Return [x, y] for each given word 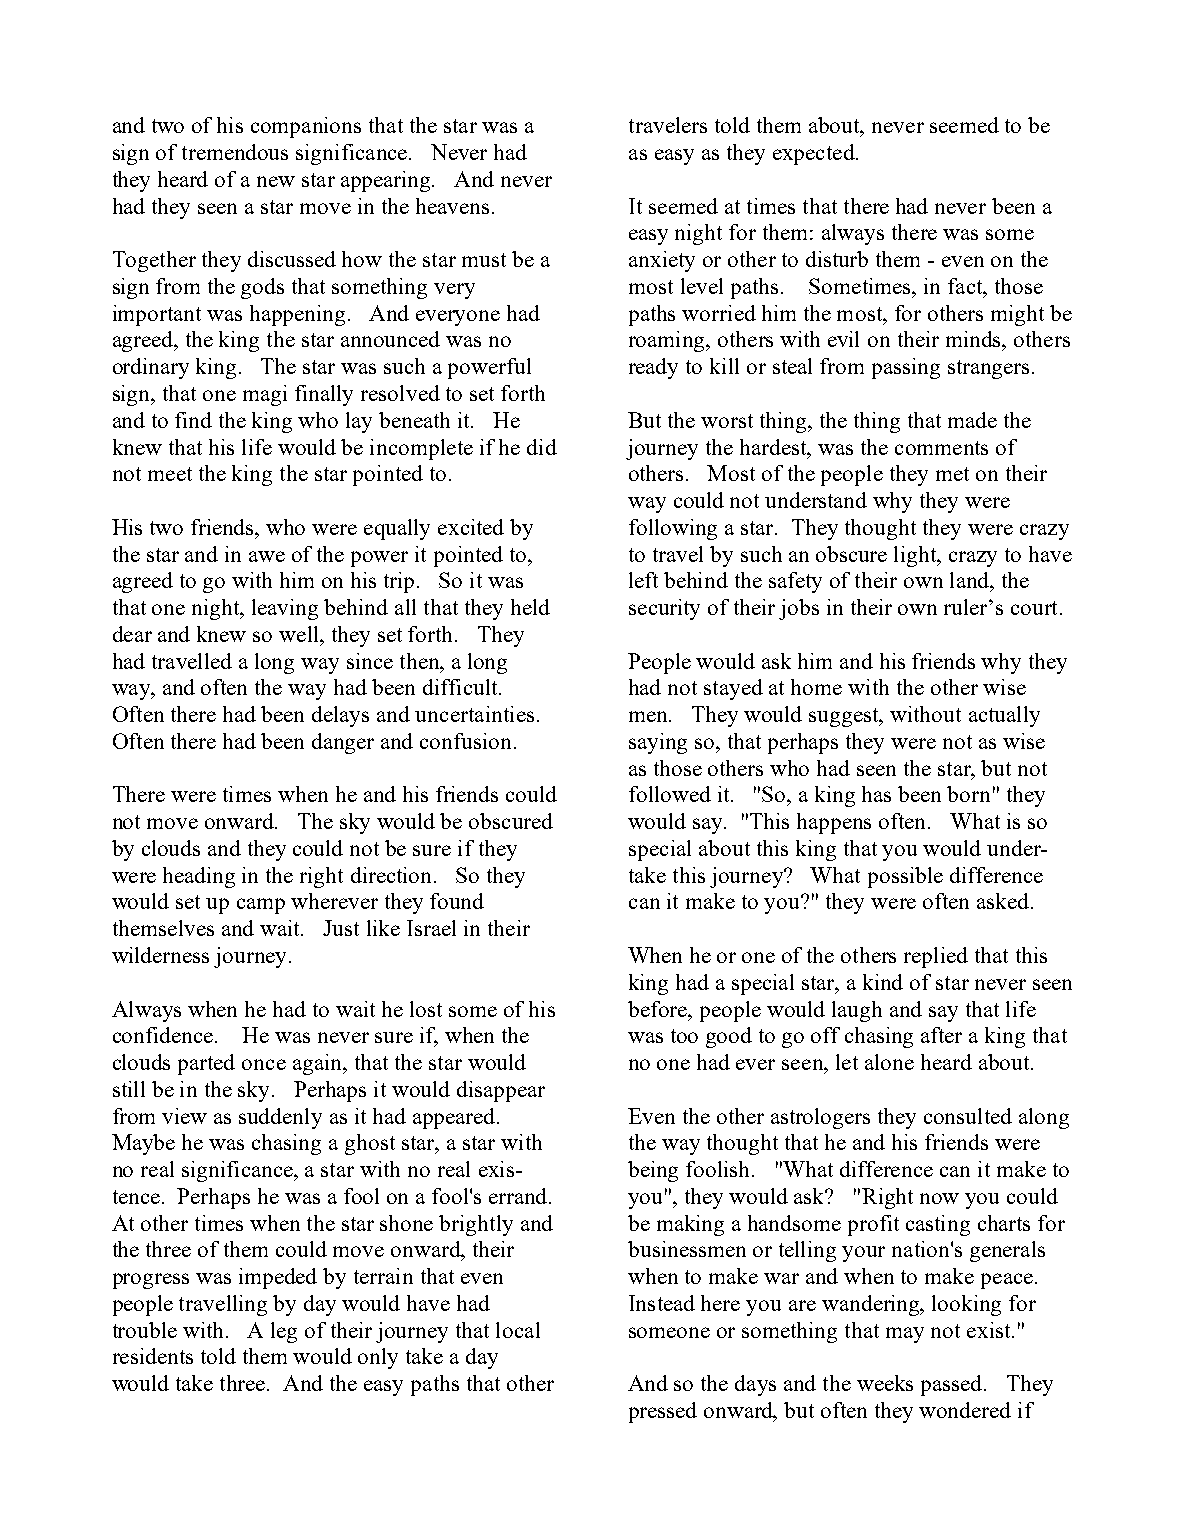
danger [343, 743]
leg [284, 1332]
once [264, 1064]
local [518, 1330]
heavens [452, 206]
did [542, 447]
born [968, 794]
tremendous [235, 152]
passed [953, 1385]
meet [170, 474]
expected [815, 154]
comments [941, 448]
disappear [501, 1091]
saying [658, 743]
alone [889, 1062]
